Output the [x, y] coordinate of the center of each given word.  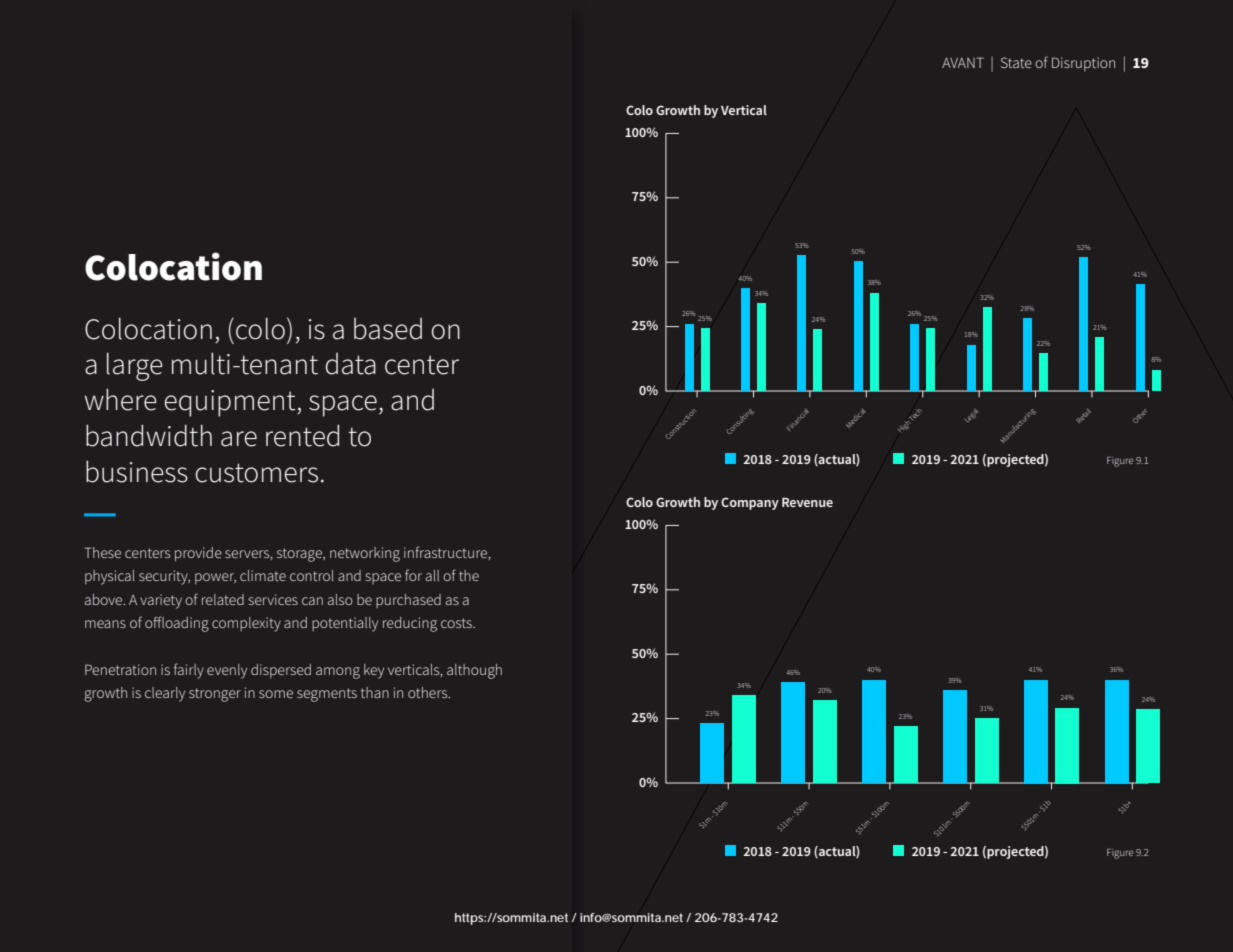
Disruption [1083, 64]
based [388, 329]
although [474, 671]
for [413, 575]
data [350, 364]
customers [256, 473]
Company [750, 503]
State [1016, 62]
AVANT [963, 62]
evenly [227, 671]
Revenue [807, 502]
